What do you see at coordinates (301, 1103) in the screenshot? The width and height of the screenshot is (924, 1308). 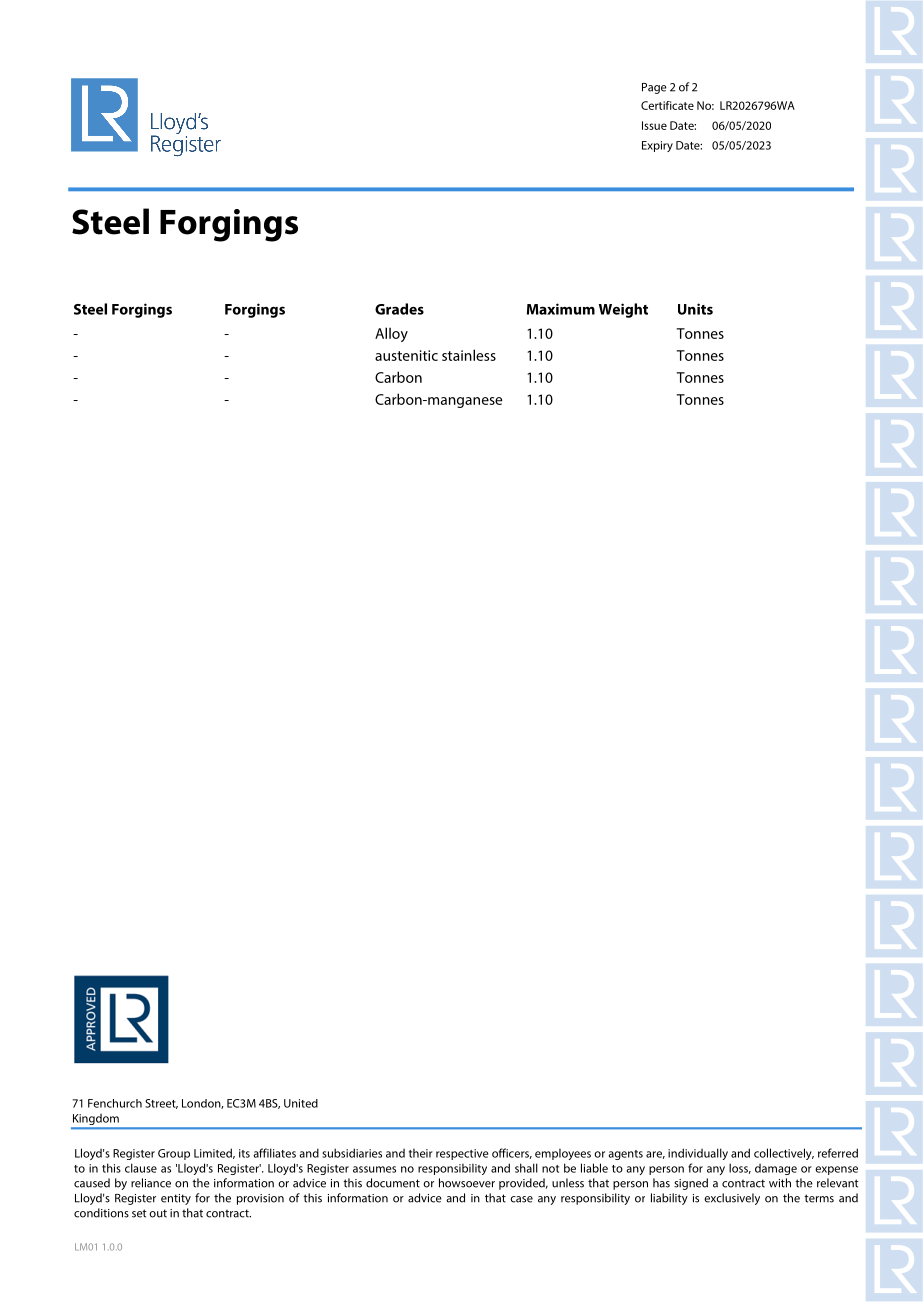 I see `United` at bounding box center [301, 1103].
